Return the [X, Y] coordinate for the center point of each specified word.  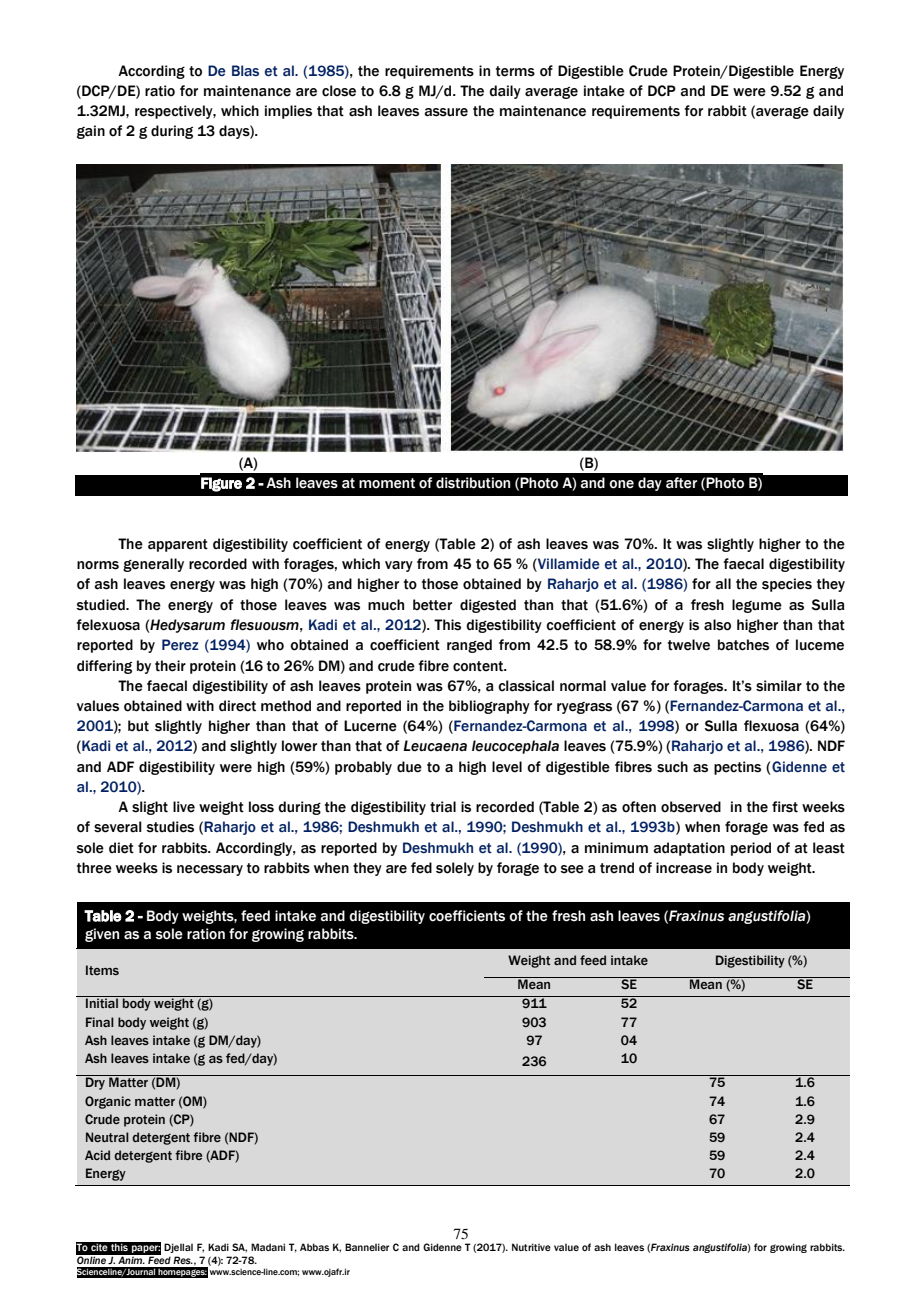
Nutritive [531, 1247]
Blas [245, 71]
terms [515, 71]
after [681, 483]
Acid [97, 1155]
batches [743, 645]
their [170, 666]
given [102, 935]
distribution [473, 483]
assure [446, 112]
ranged [469, 646]
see [572, 869]
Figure [221, 484]
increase [684, 868]
